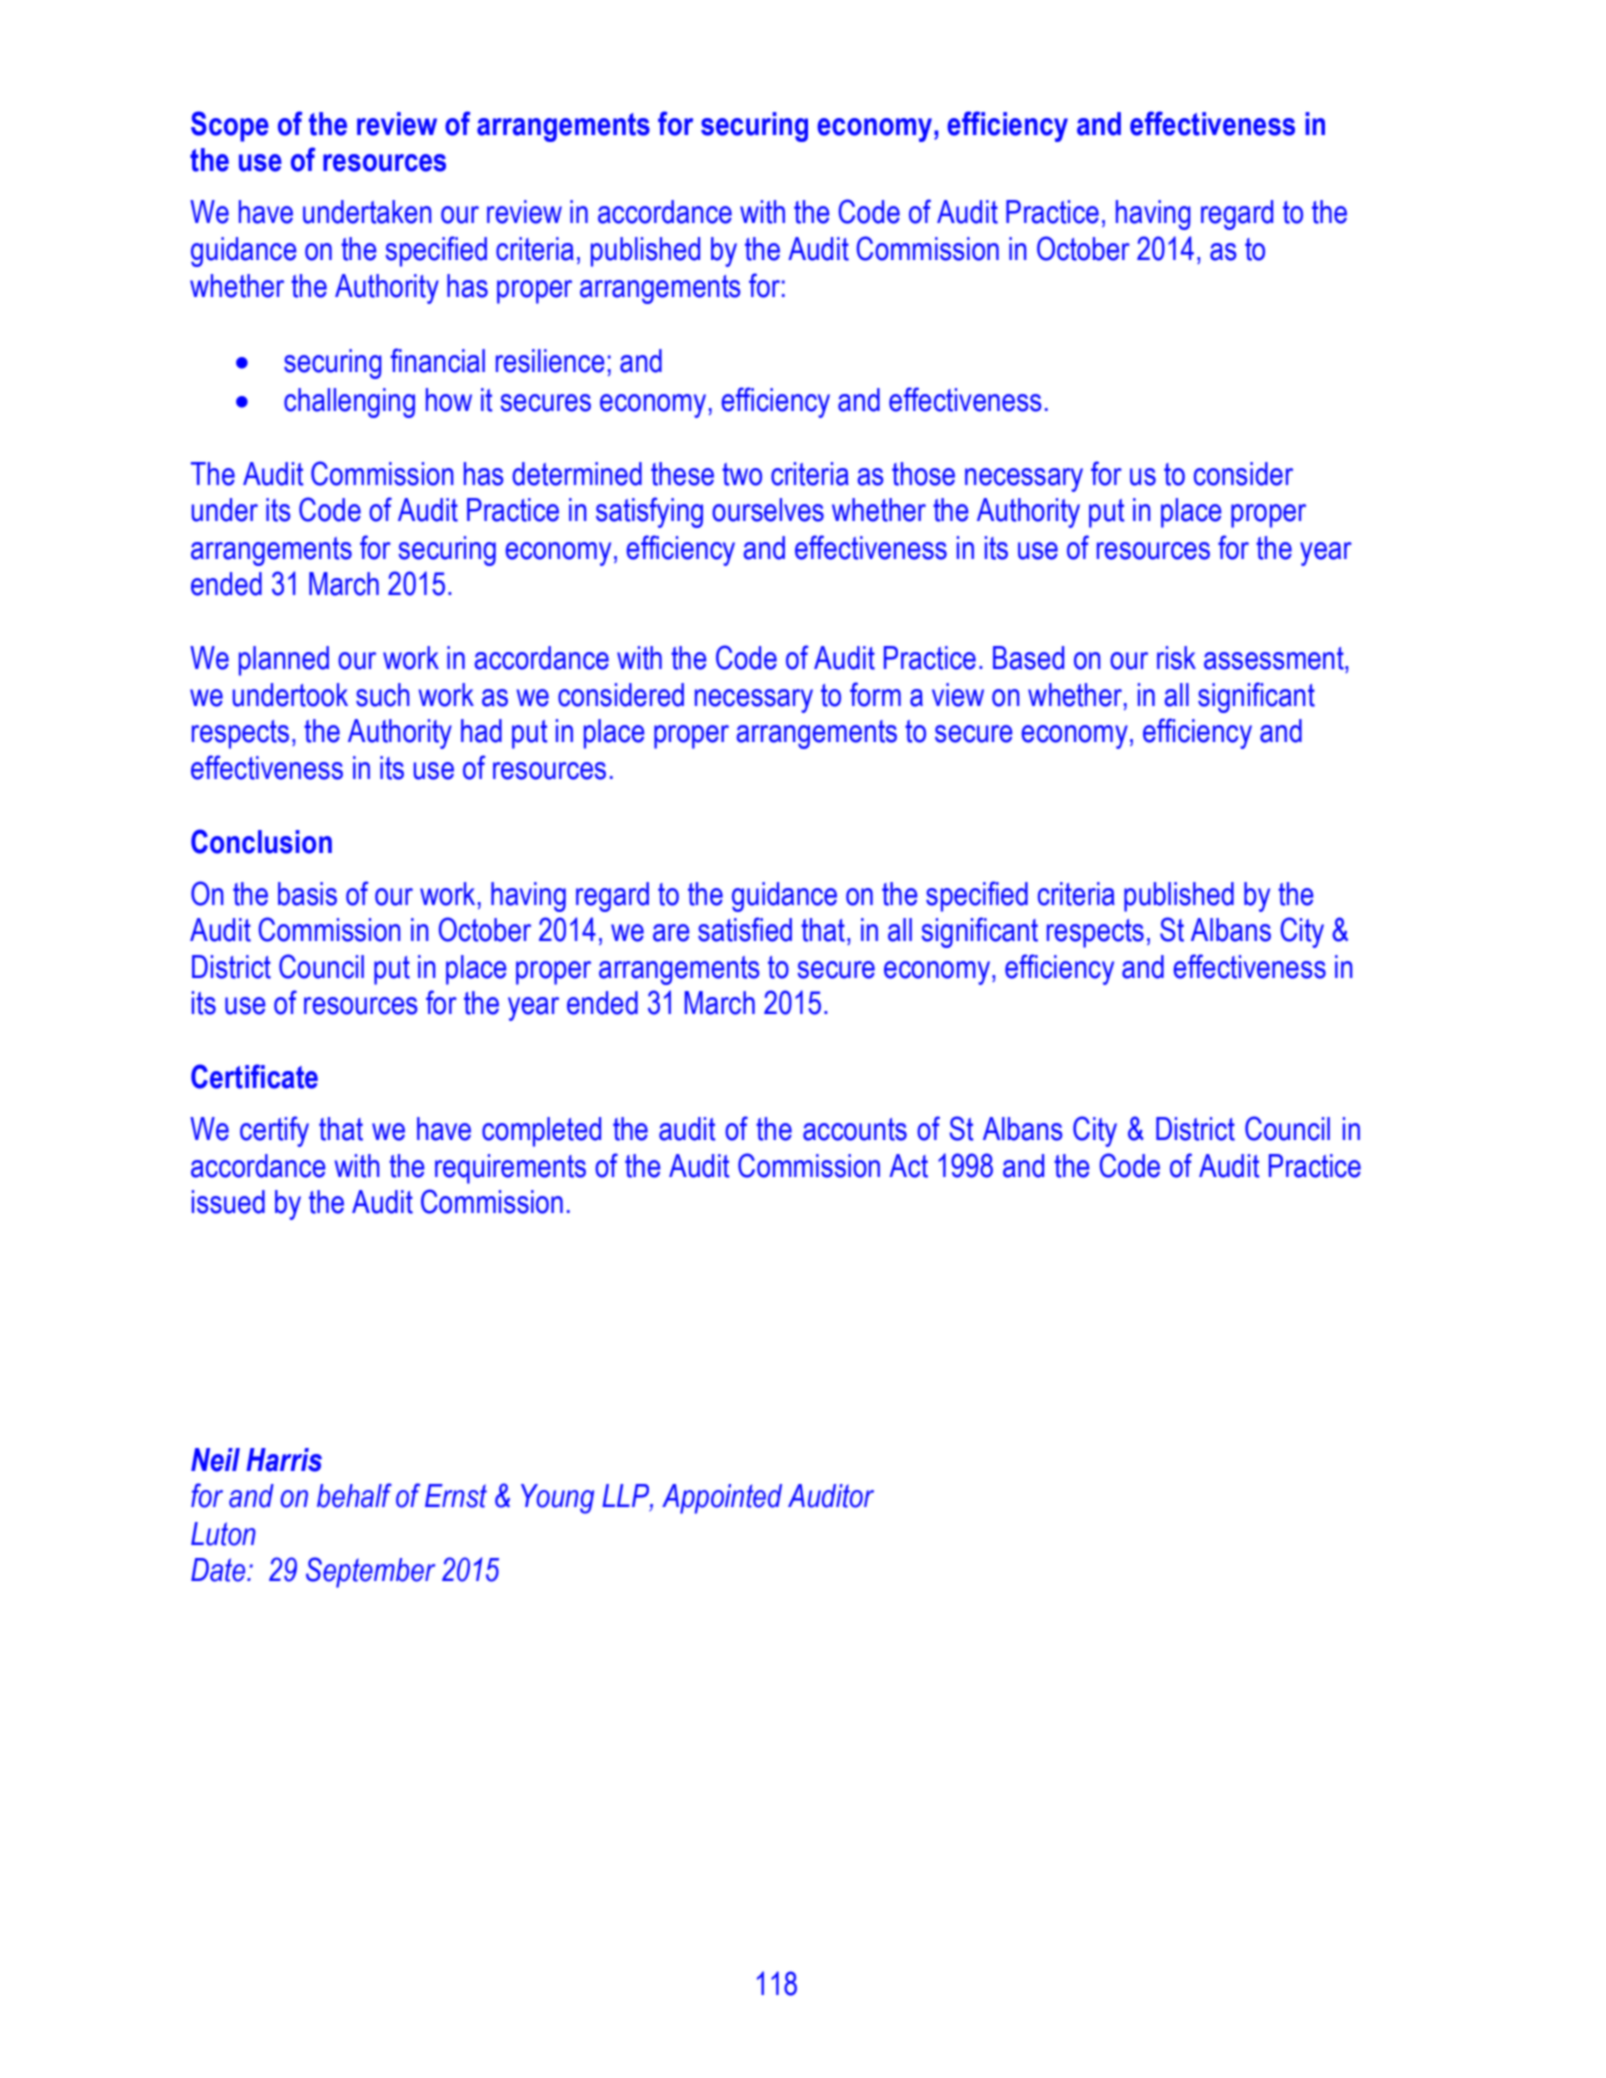 Image resolution: width=1606 pixels, height=2078 pixels. What do you see at coordinates (230, 126) in the screenshot?
I see `Scope` at bounding box center [230, 126].
